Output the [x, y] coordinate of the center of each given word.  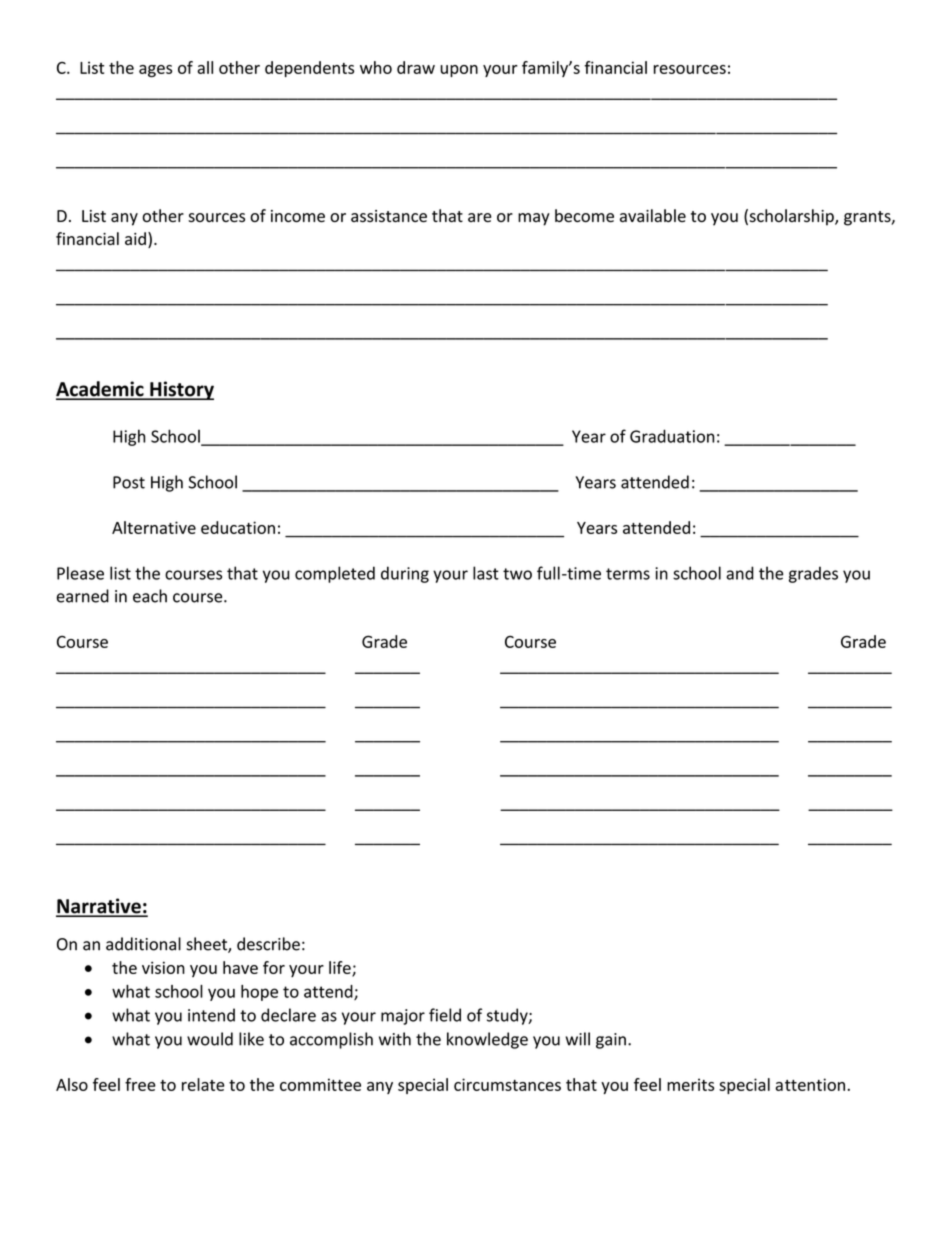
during [405, 574]
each [150, 596]
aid [135, 238]
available [653, 215]
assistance [389, 216]
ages [155, 71]
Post [129, 482]
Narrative [99, 907]
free [140, 1084]
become [584, 215]
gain [611, 1041]
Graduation [672, 436]
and [740, 573]
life [341, 968]
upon [459, 71]
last [486, 573]
